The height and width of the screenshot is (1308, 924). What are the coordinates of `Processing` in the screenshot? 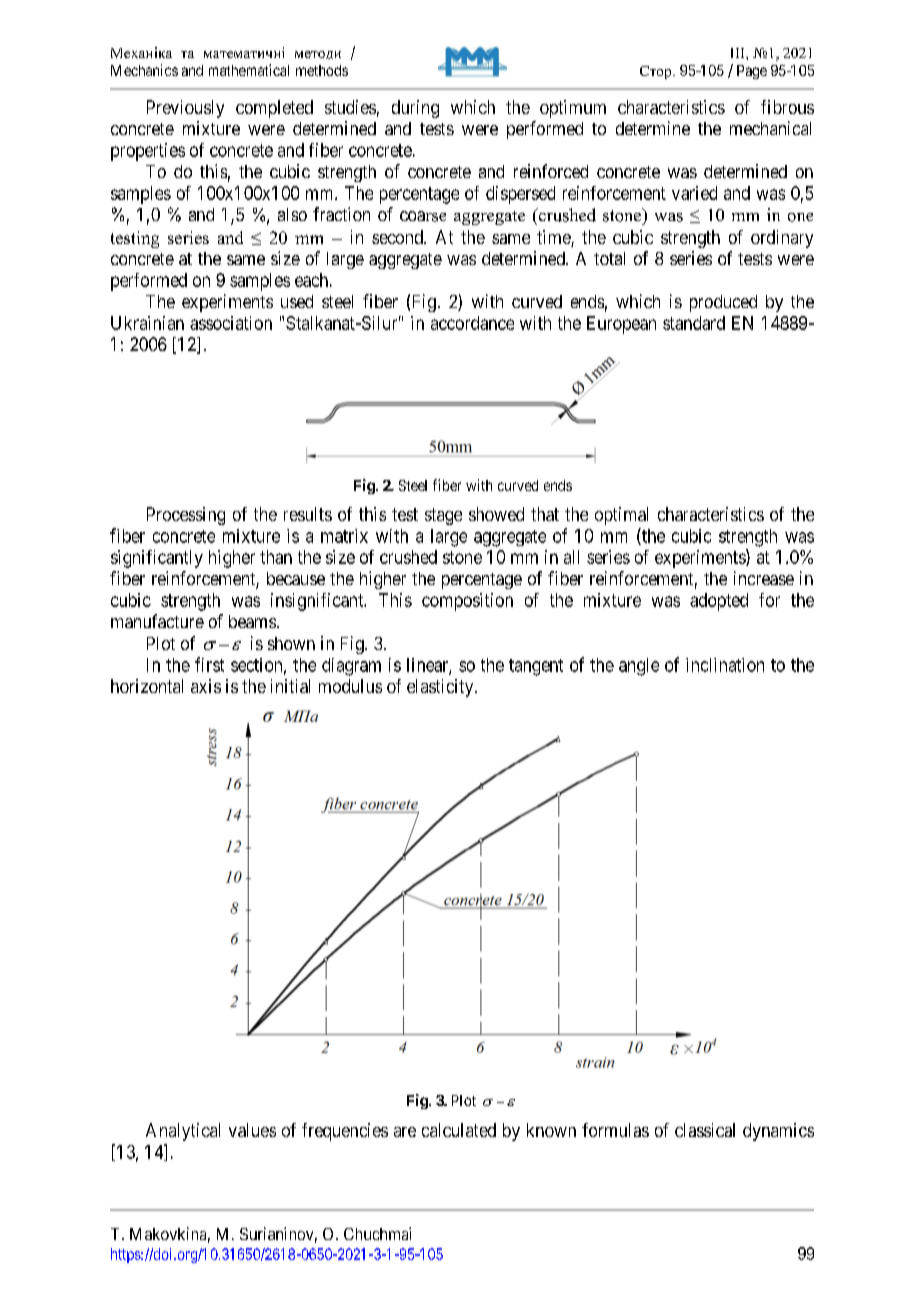 It's located at (186, 516).
